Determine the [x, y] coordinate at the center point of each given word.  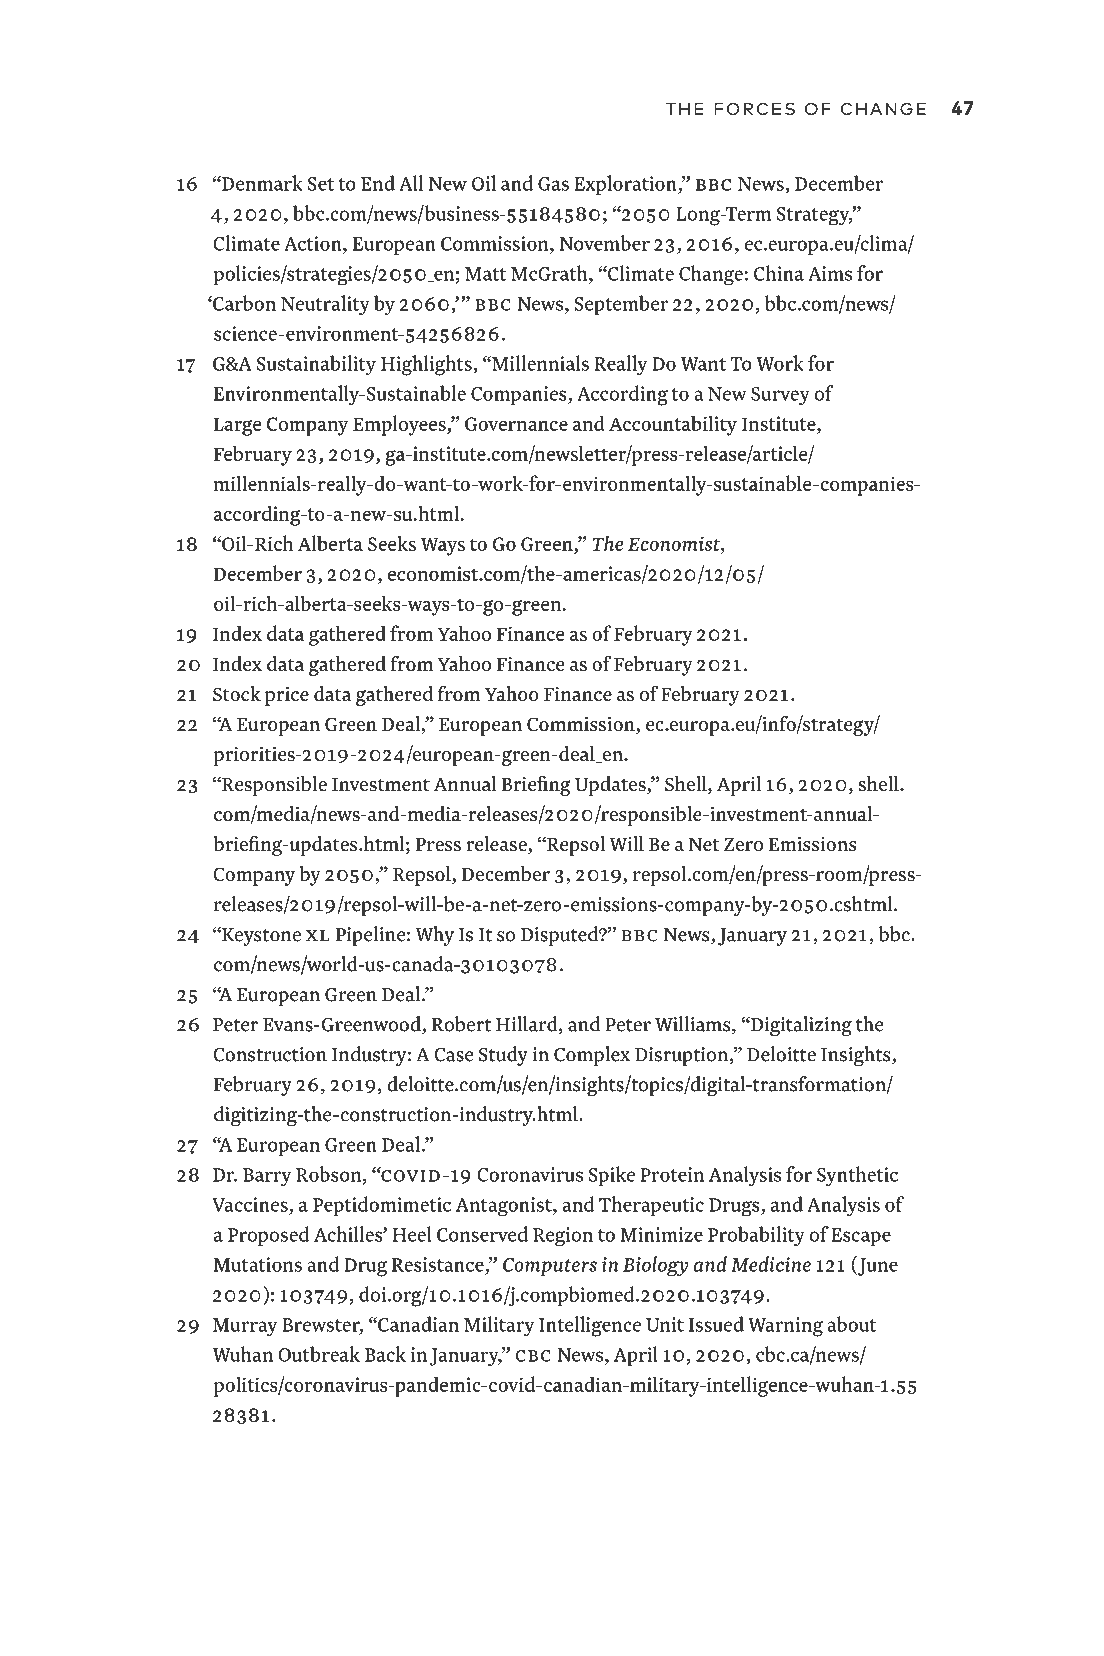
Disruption [683, 1056]
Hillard [528, 1025]
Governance [516, 424]
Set [321, 184]
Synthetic [857, 1176]
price [287, 696]
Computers [550, 1267]
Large [237, 426]
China [779, 273]
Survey [780, 396]
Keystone [260, 936]
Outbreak [319, 1354]
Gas [553, 184]
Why [435, 936]
